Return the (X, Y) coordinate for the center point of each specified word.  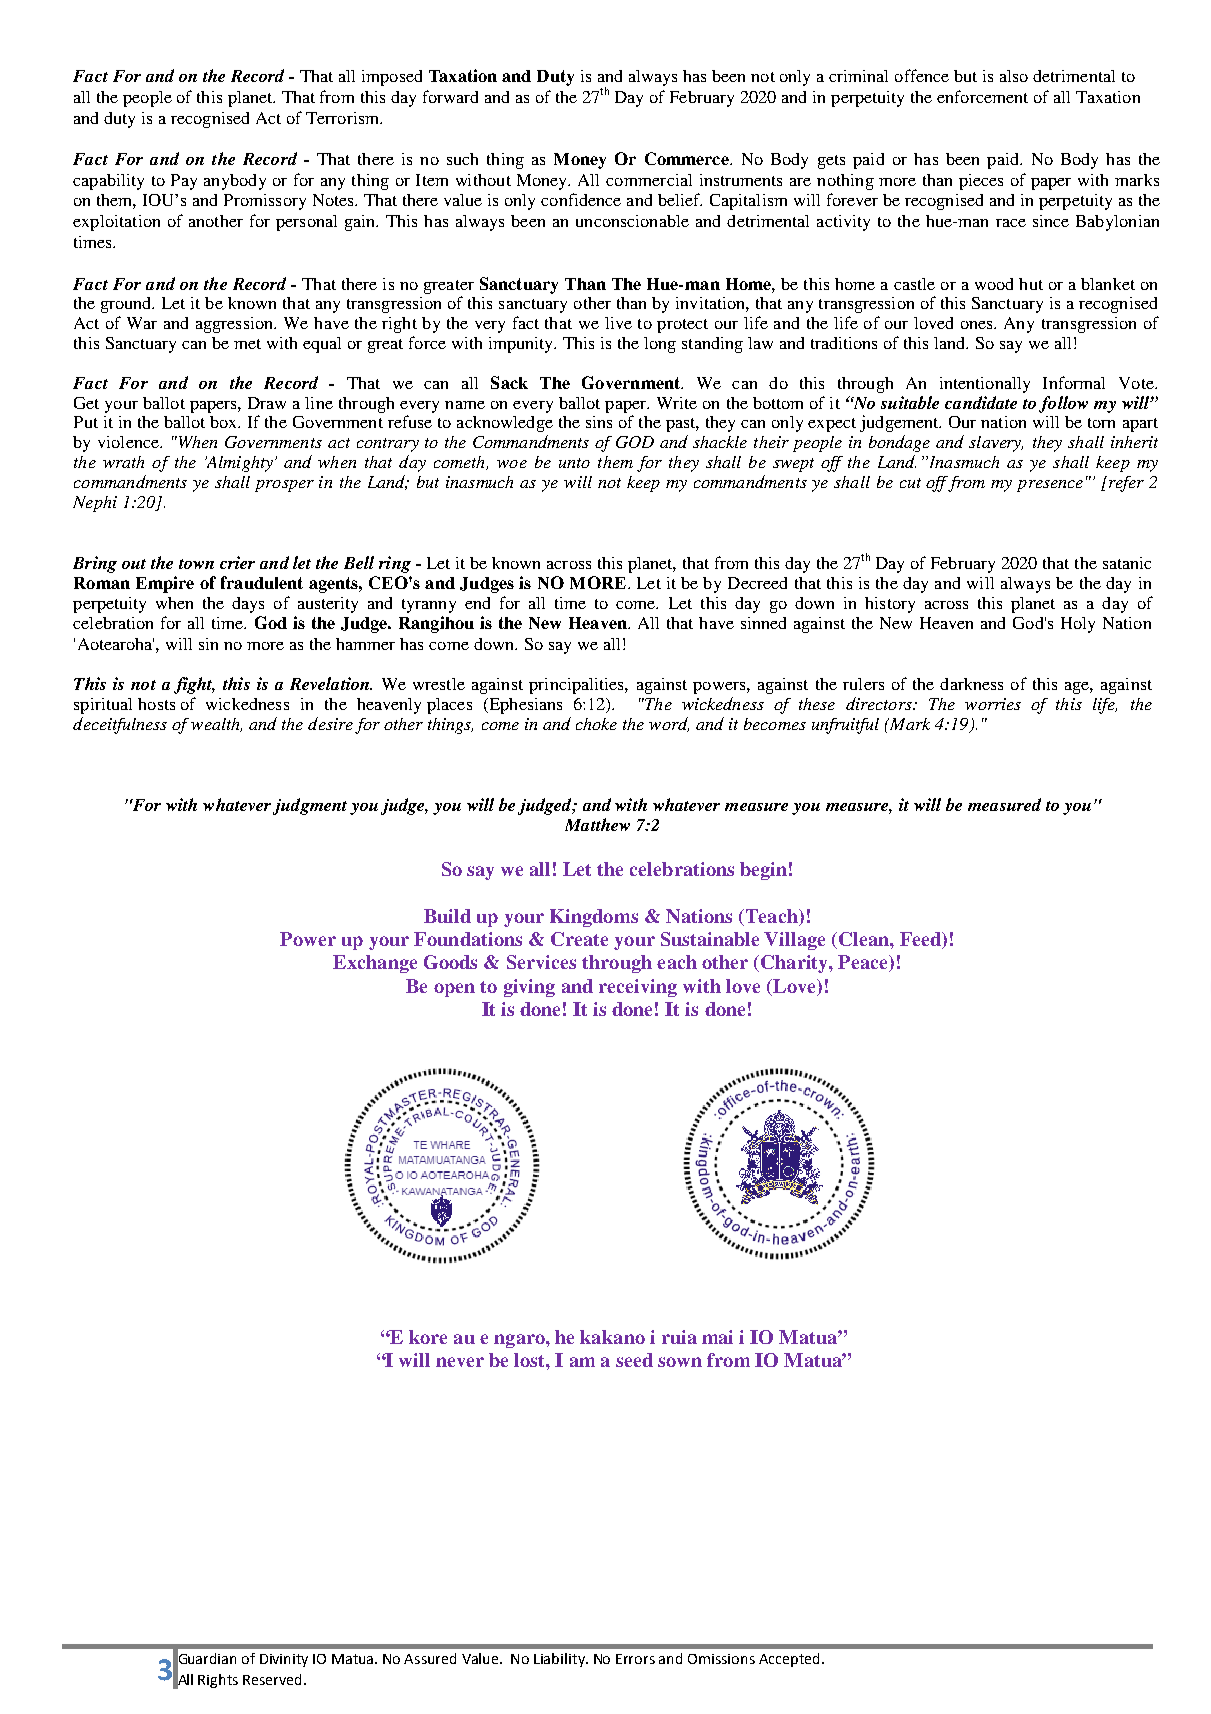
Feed (921, 940)
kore (428, 1337)
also (1014, 76)
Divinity (284, 1660)
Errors (635, 1659)
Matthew (597, 824)
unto (574, 463)
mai (717, 1337)
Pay (184, 182)
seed (634, 1360)
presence (1050, 486)
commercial (649, 180)
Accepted (789, 1660)
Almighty (239, 464)
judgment (310, 806)
